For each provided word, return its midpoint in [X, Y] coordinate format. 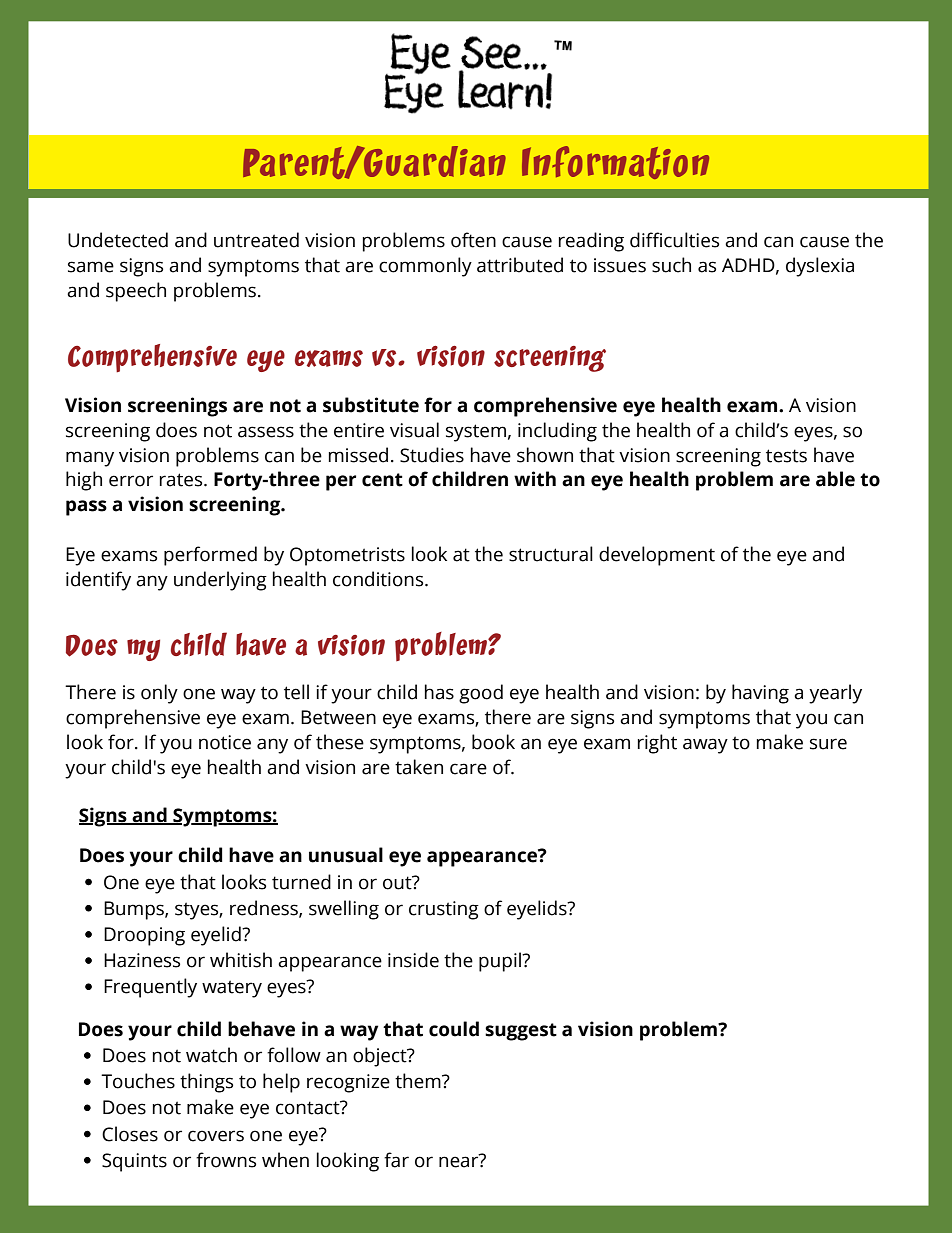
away [705, 746]
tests [786, 456]
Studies [432, 455]
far [396, 1160]
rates [182, 480]
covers [216, 1136]
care [468, 769]
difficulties [674, 240]
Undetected [118, 240]
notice [225, 742]
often [473, 240]
